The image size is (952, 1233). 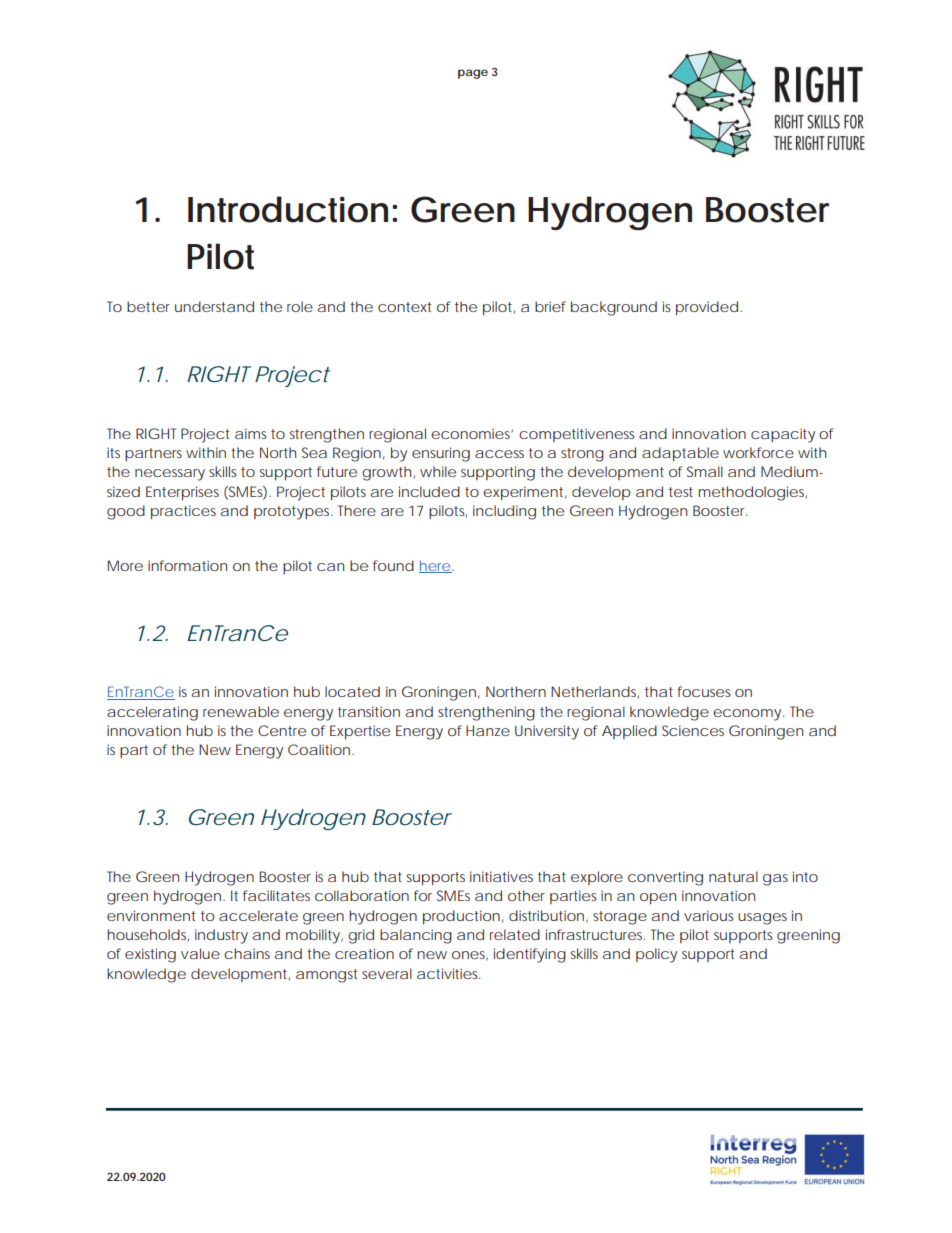 I want to click on value, so click(x=200, y=953).
